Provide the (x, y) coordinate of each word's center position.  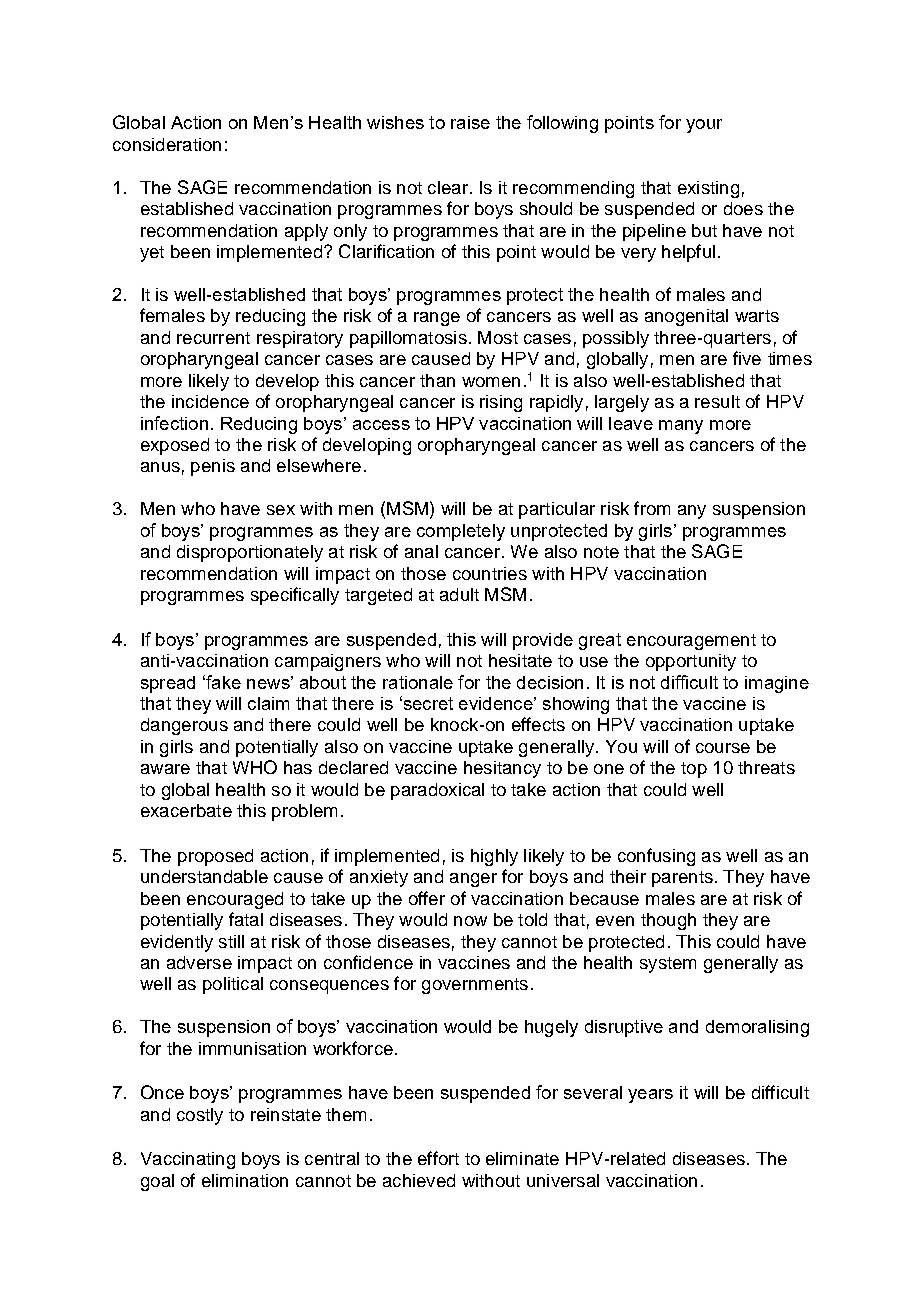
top (694, 770)
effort (438, 1158)
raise (470, 122)
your (704, 126)
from (652, 508)
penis (213, 467)
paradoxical (437, 791)
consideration (167, 144)
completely (461, 532)
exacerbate (186, 810)
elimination (245, 1180)
